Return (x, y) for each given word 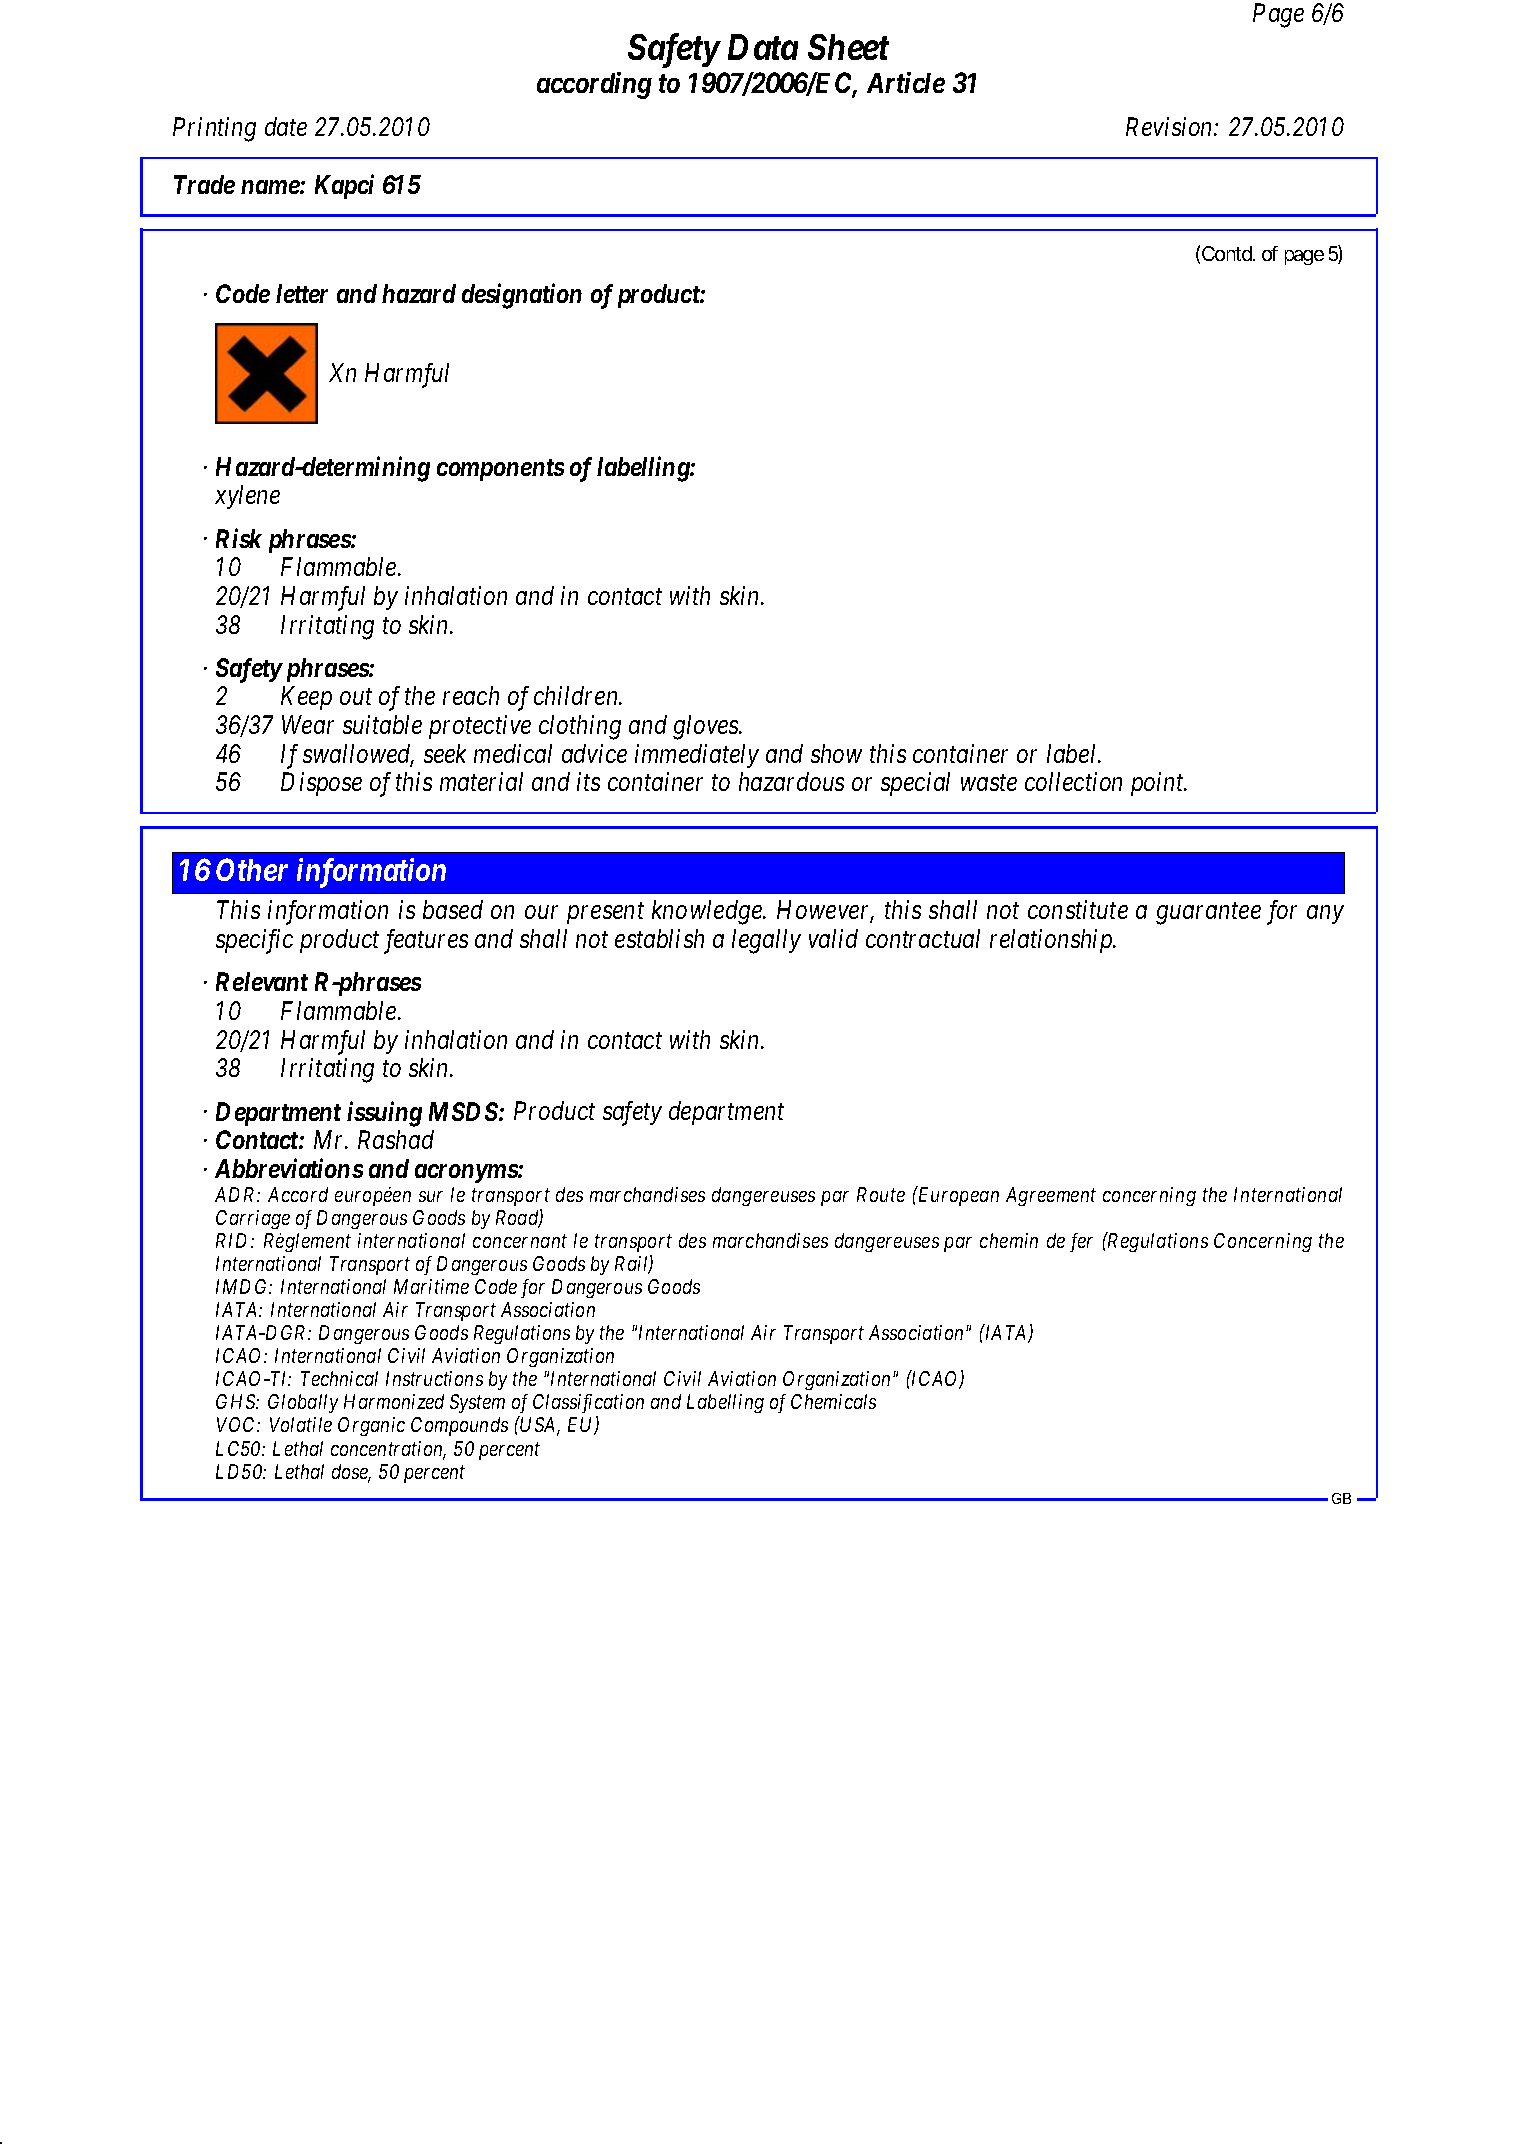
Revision (1170, 127)
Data (763, 47)
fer (1081, 1242)
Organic (371, 1426)
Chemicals (833, 1401)
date (286, 126)
